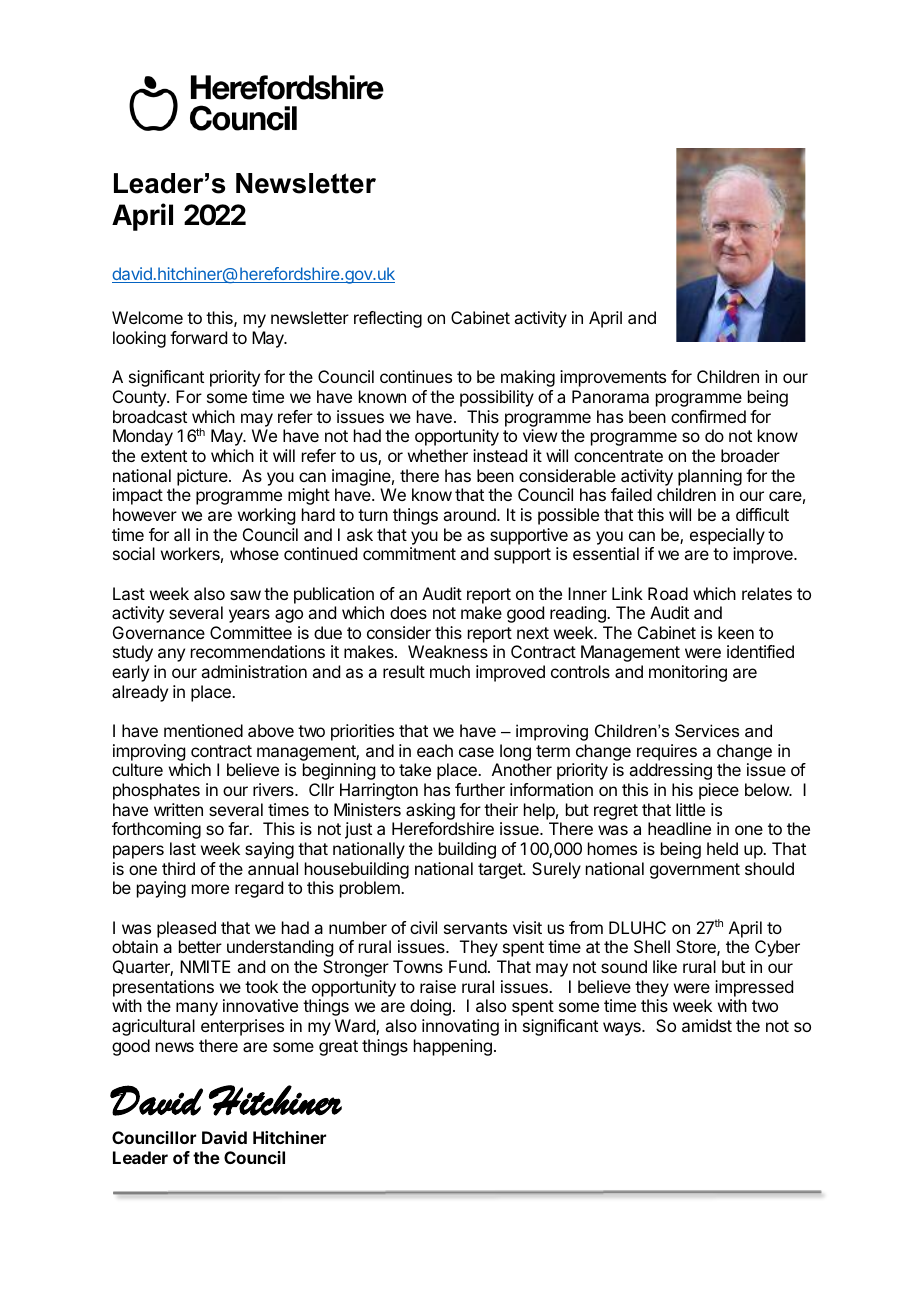 Image resolution: width=924 pixels, height=1308 pixels. What do you see at coordinates (480, 789) in the image?
I see `further` at bounding box center [480, 789].
